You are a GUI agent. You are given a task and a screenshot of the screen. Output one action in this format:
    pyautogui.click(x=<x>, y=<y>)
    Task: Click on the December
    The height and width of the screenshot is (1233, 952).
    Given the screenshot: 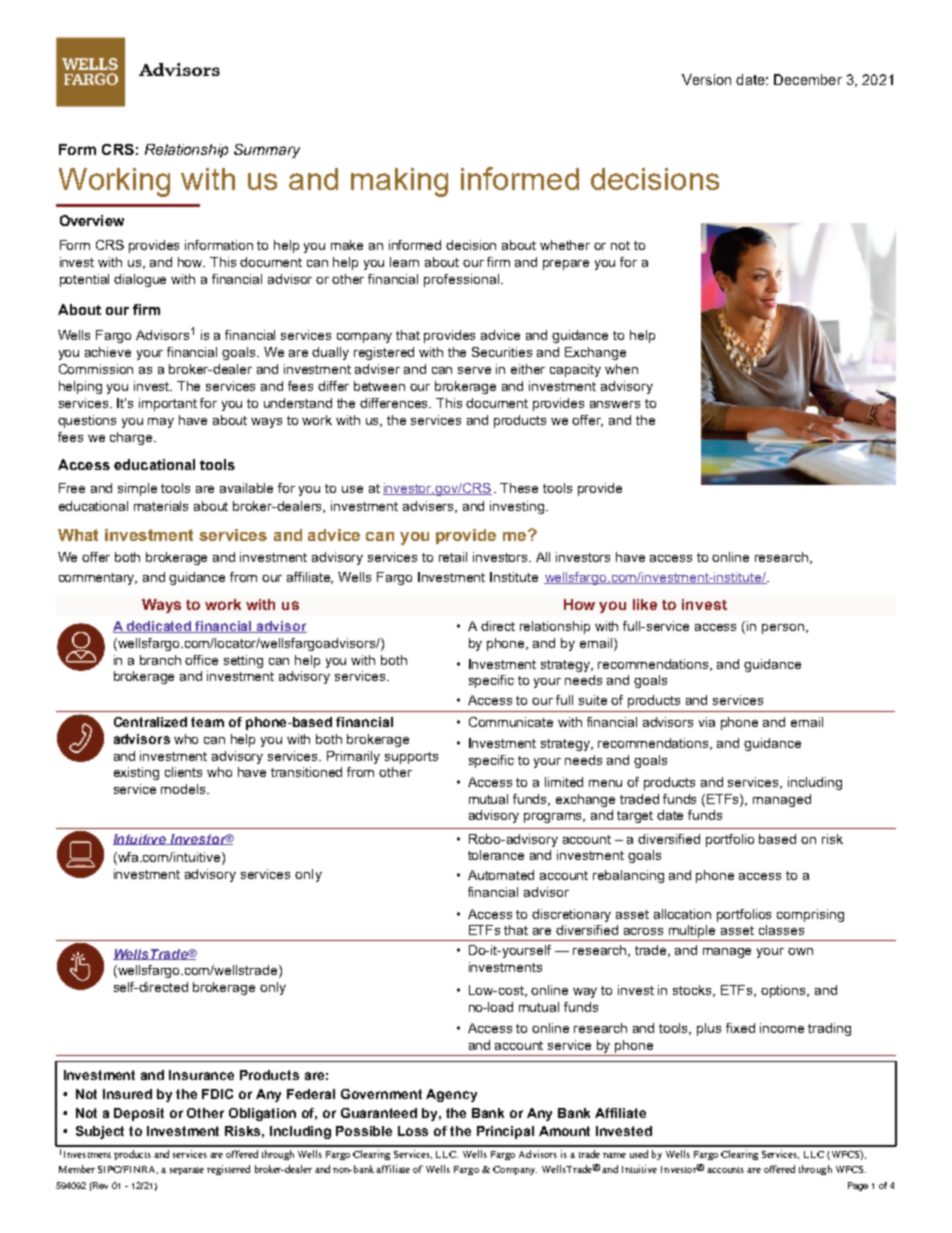 What is the action you would take?
    pyautogui.click(x=808, y=79)
